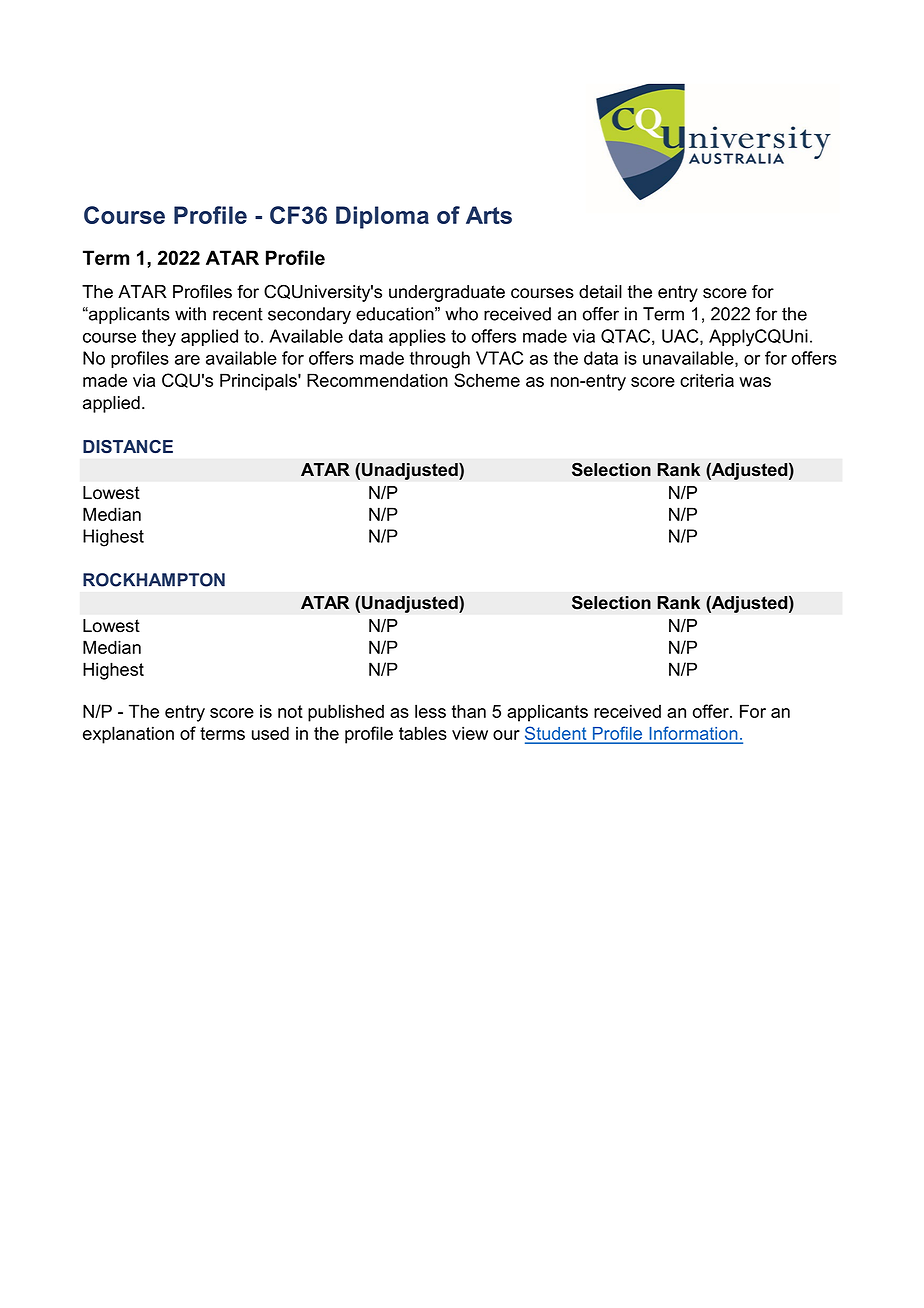 The height and width of the document is (1308, 924). I want to click on detail, so click(600, 292).
